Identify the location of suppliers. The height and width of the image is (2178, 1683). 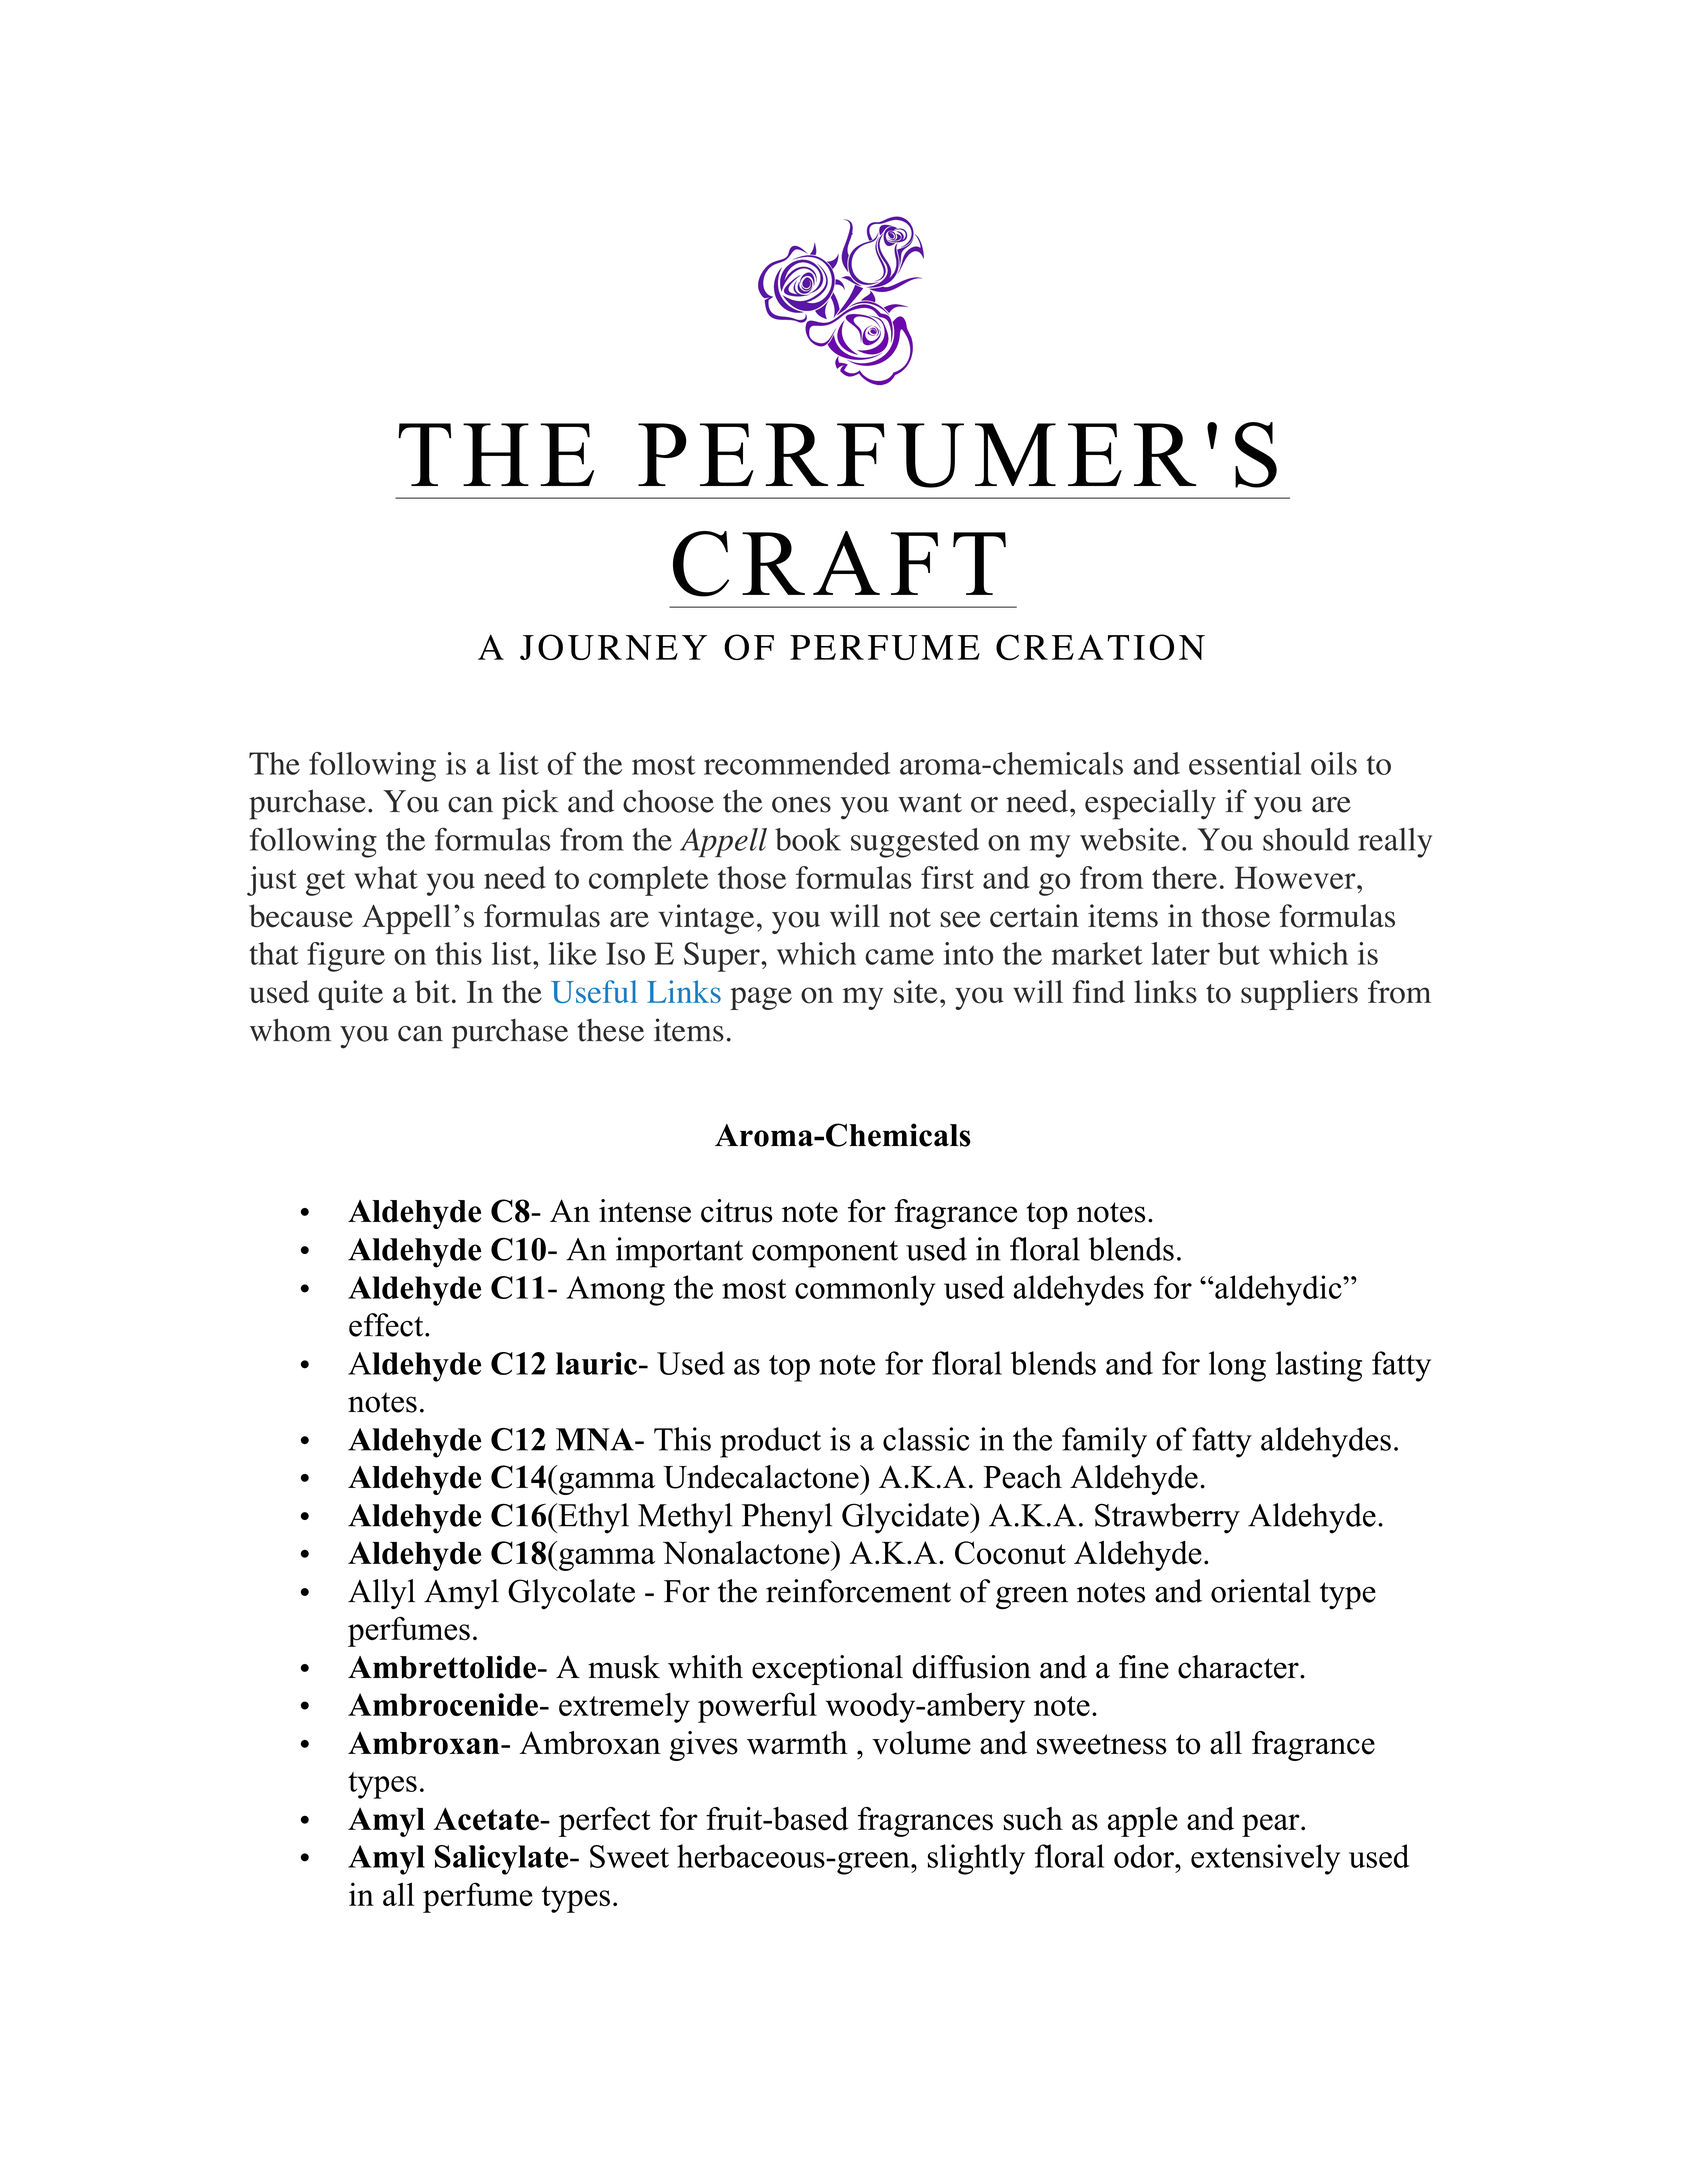
(1299, 995).
